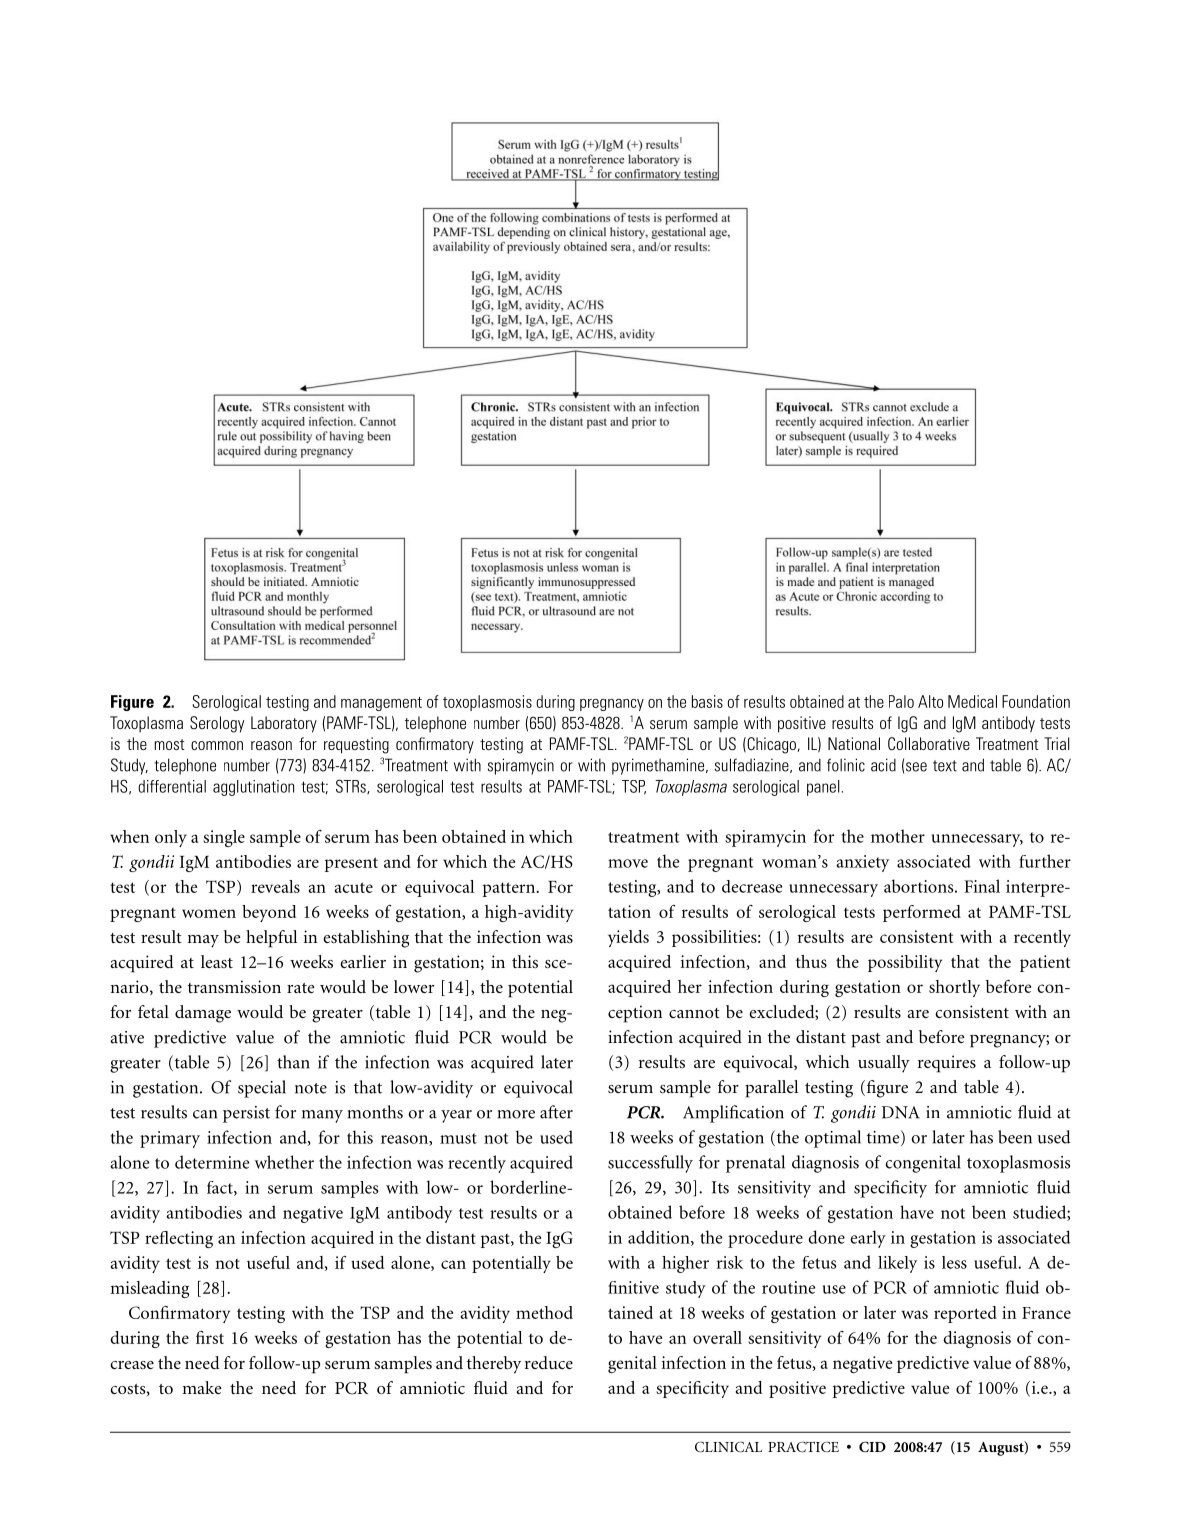  What do you see at coordinates (868, 1239) in the page?
I see `early` at bounding box center [868, 1239].
